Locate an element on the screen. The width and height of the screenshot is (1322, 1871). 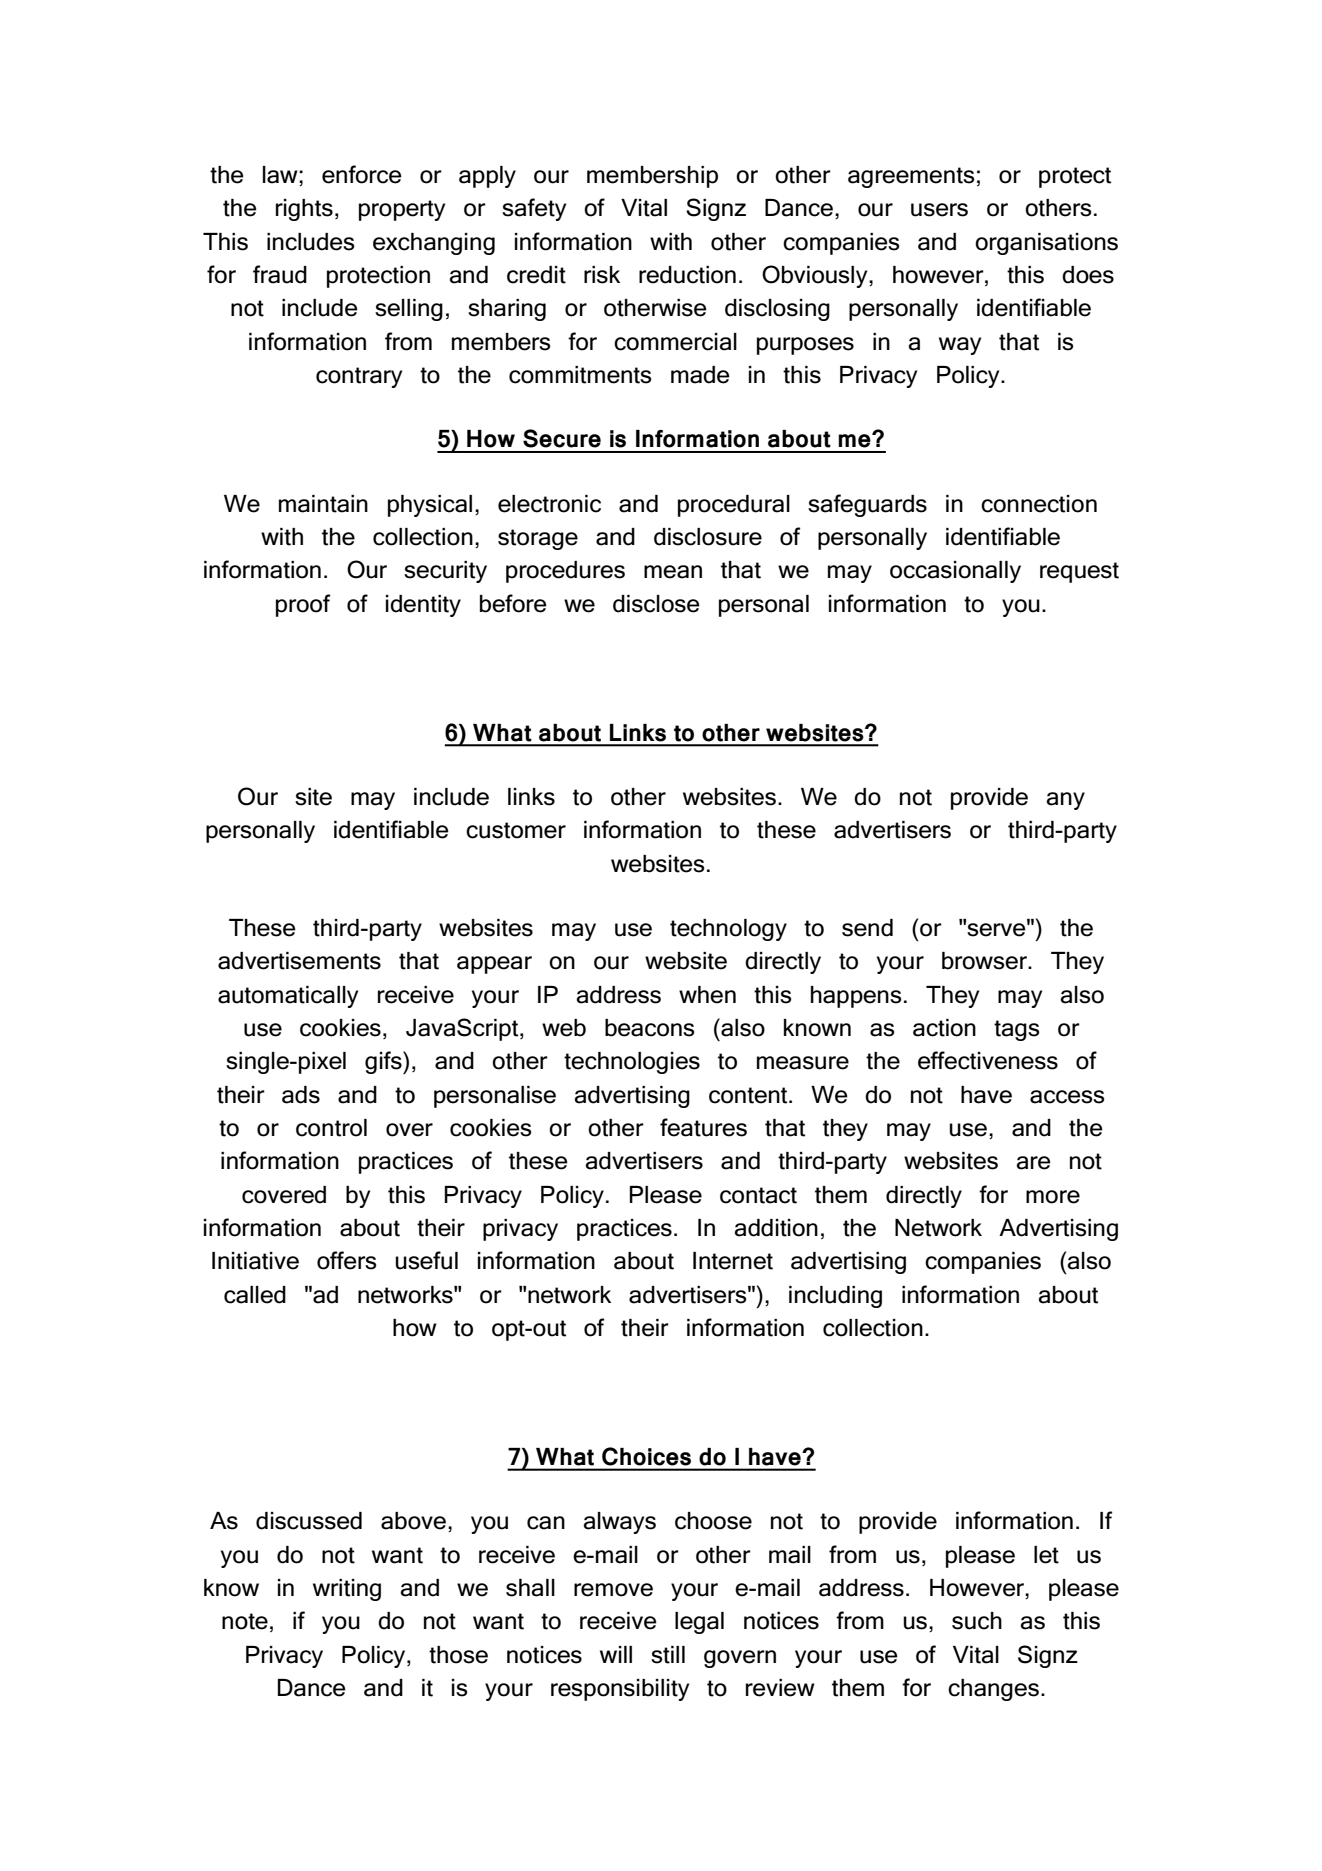
browser is located at coordinates (985, 961).
